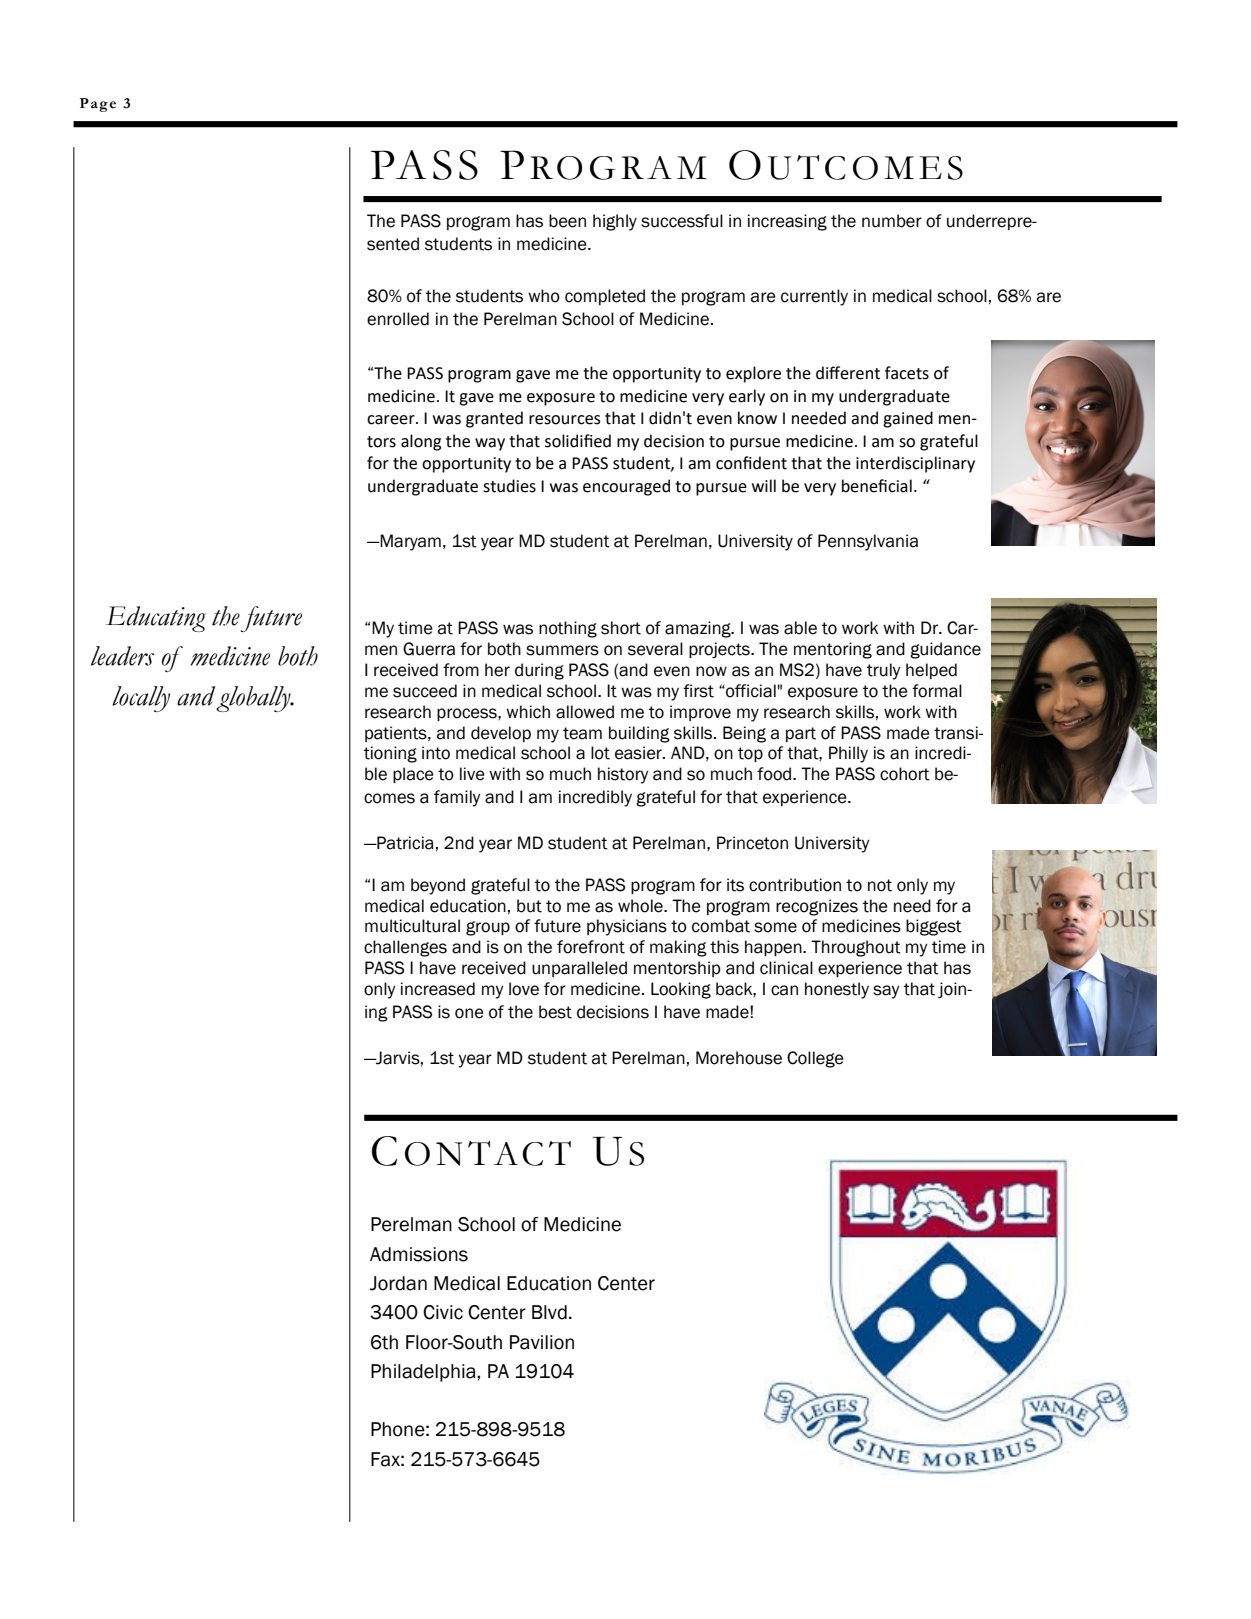  What do you see at coordinates (398, 1283) in the page?
I see `Jordan` at bounding box center [398, 1283].
